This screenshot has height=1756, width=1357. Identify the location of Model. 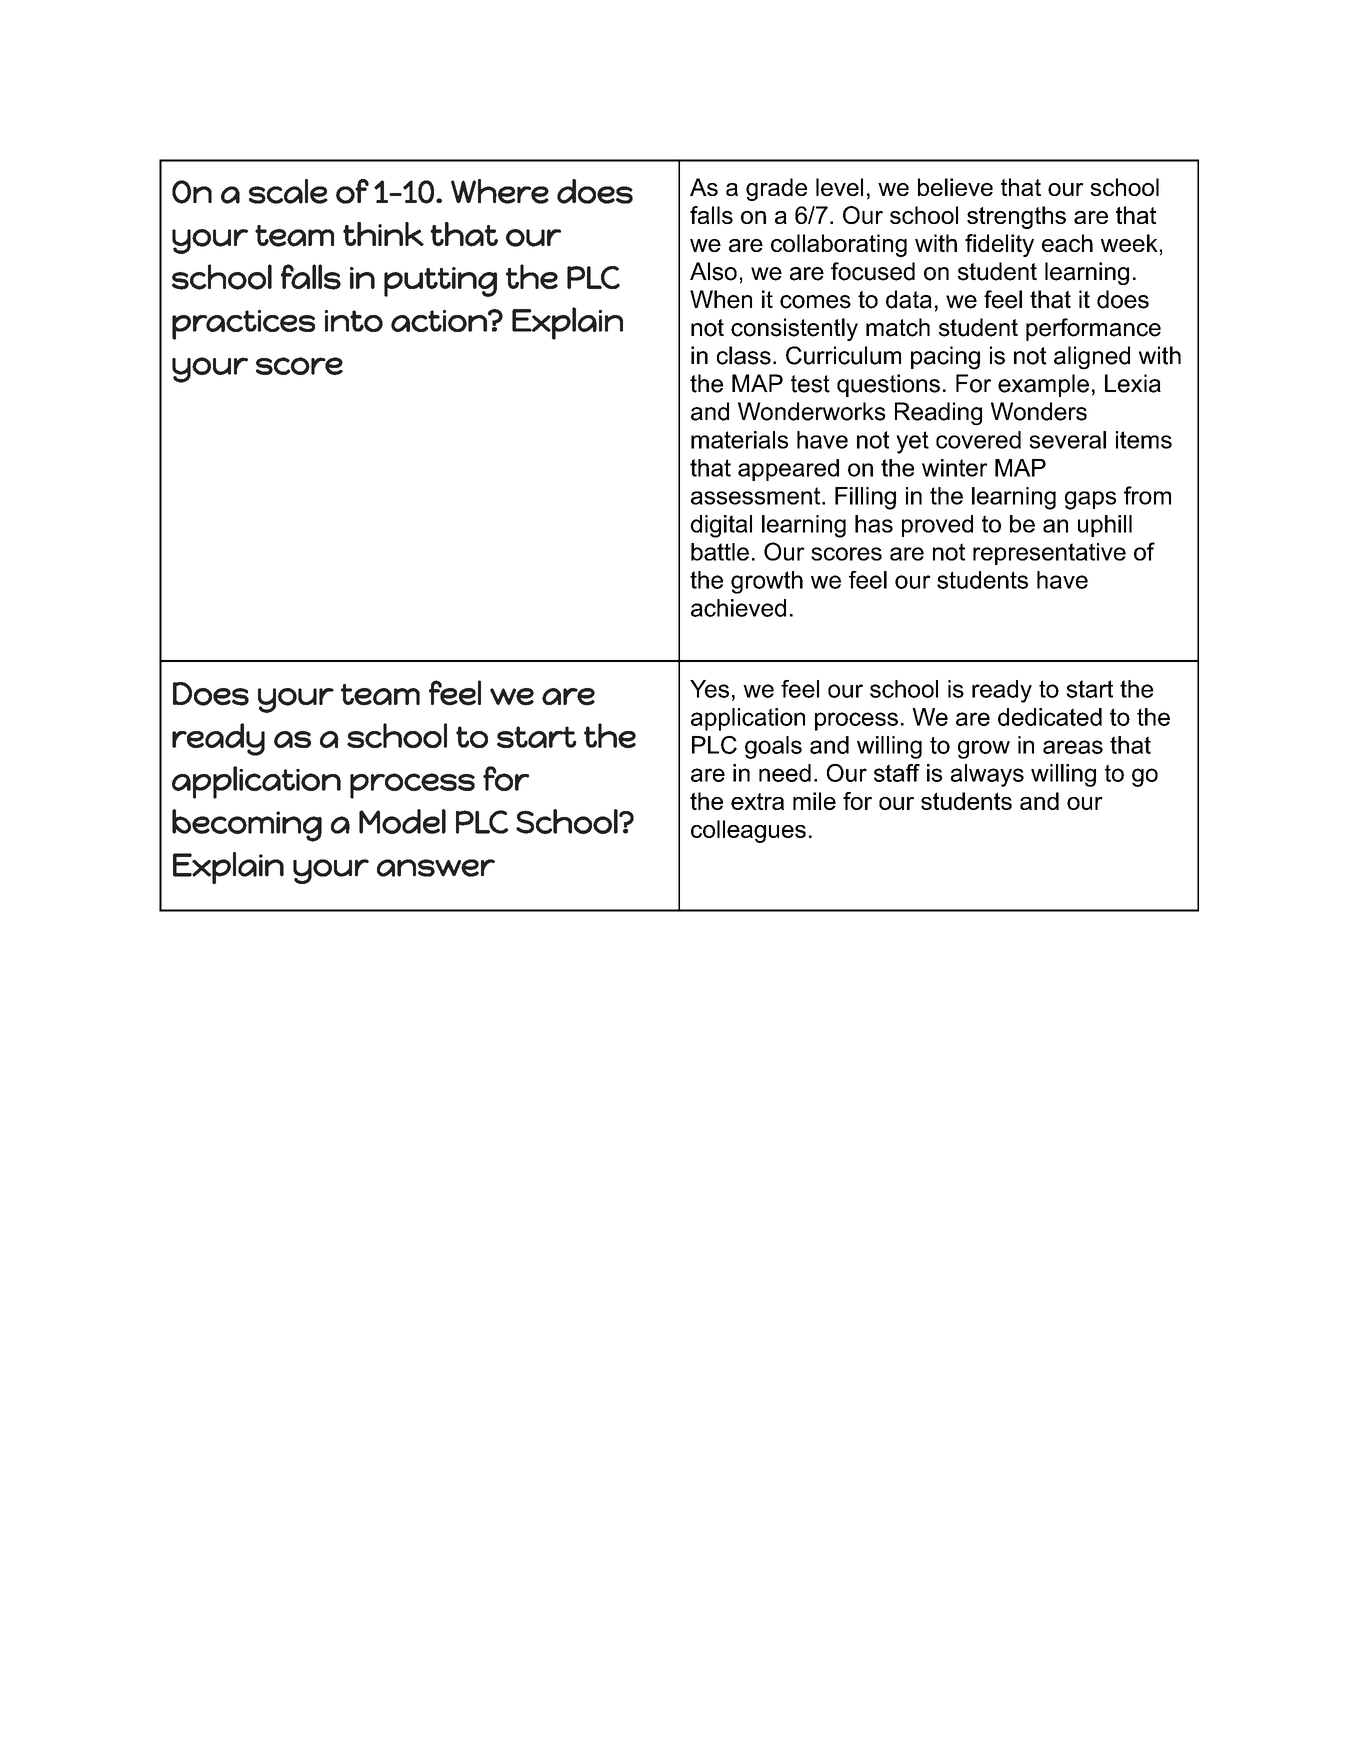
(402, 821).
